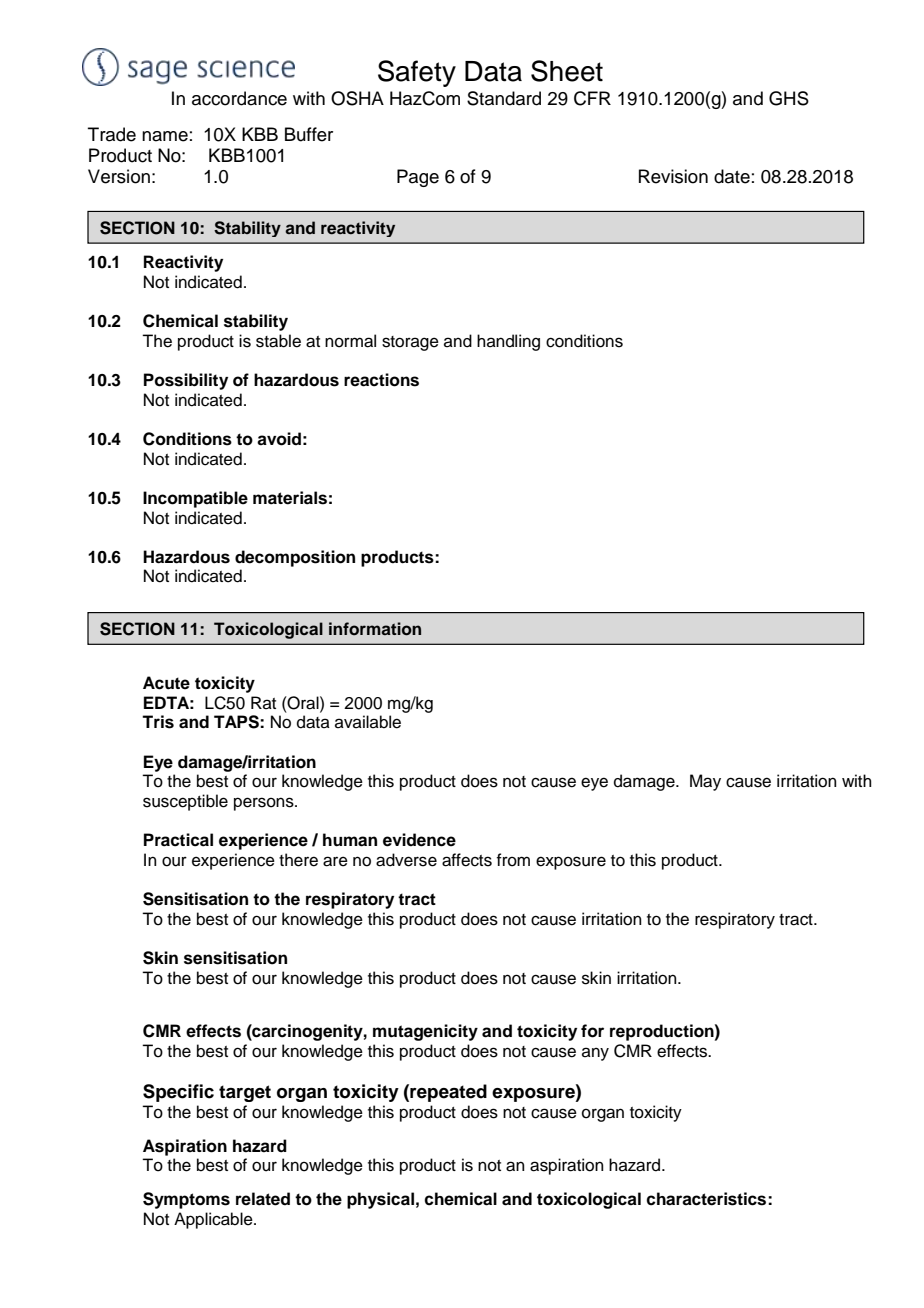 The height and width of the page is (1308, 924). I want to click on Symptoms, so click(186, 1200).
